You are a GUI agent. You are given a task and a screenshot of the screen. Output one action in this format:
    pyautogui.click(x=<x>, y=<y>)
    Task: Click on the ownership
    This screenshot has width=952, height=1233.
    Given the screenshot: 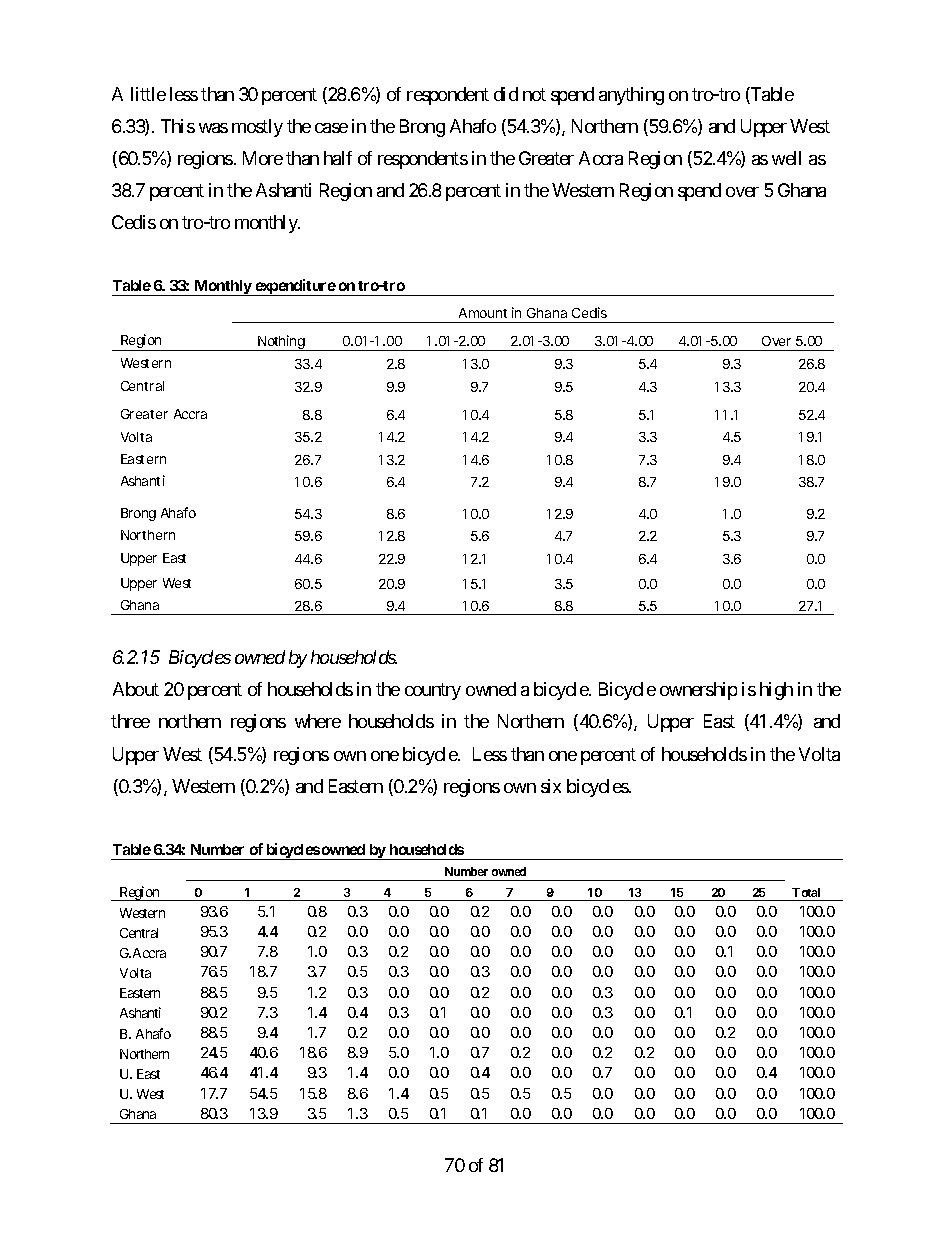 What is the action you would take?
    pyautogui.click(x=698, y=691)
